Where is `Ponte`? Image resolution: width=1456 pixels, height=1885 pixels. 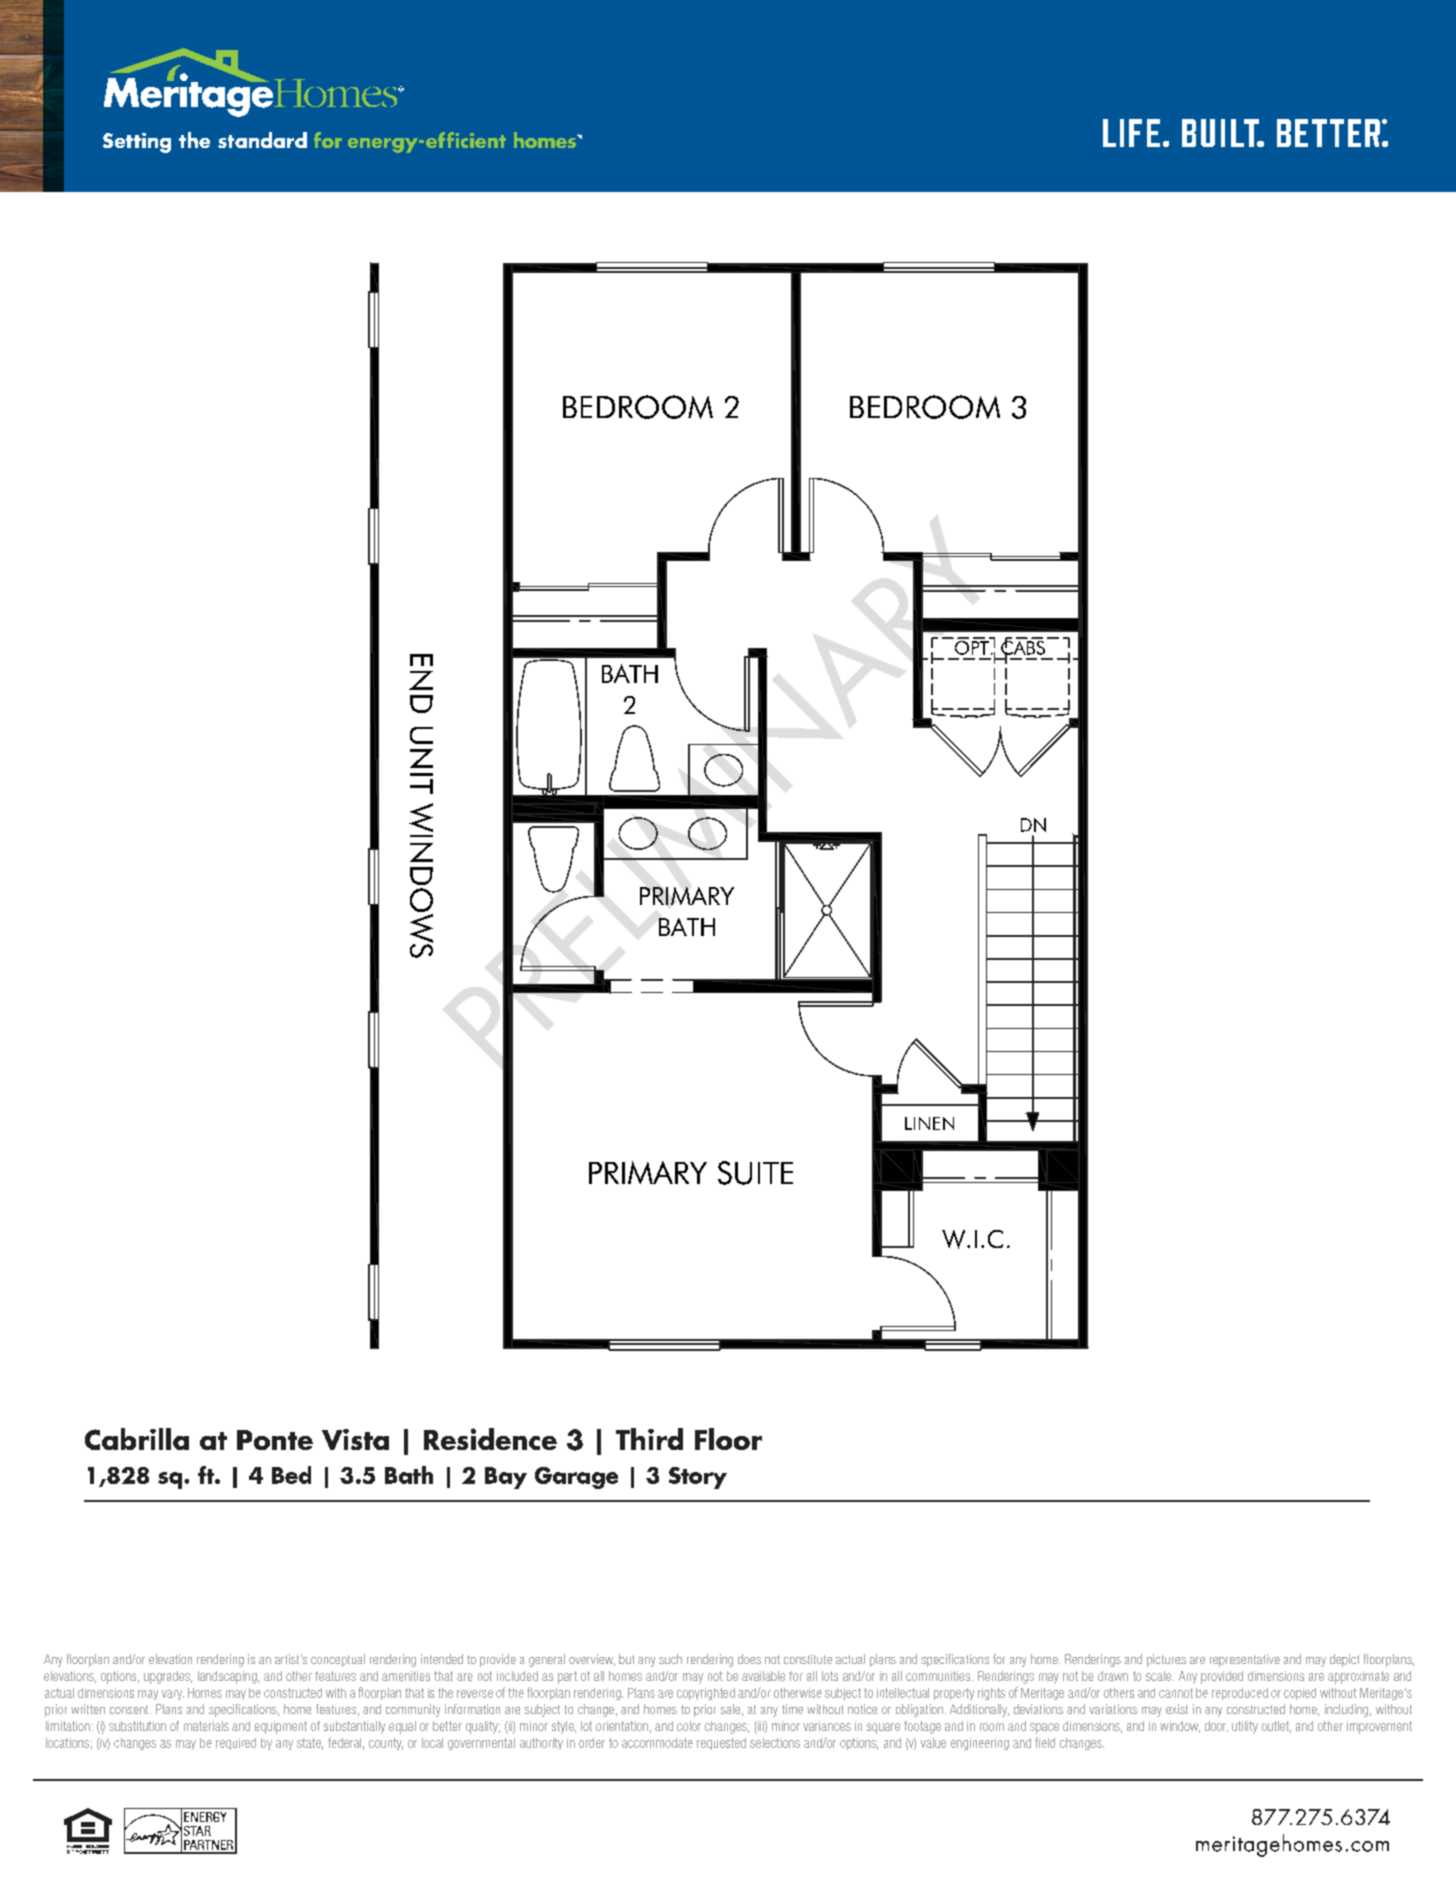
Ponte is located at coordinates (275, 1440).
